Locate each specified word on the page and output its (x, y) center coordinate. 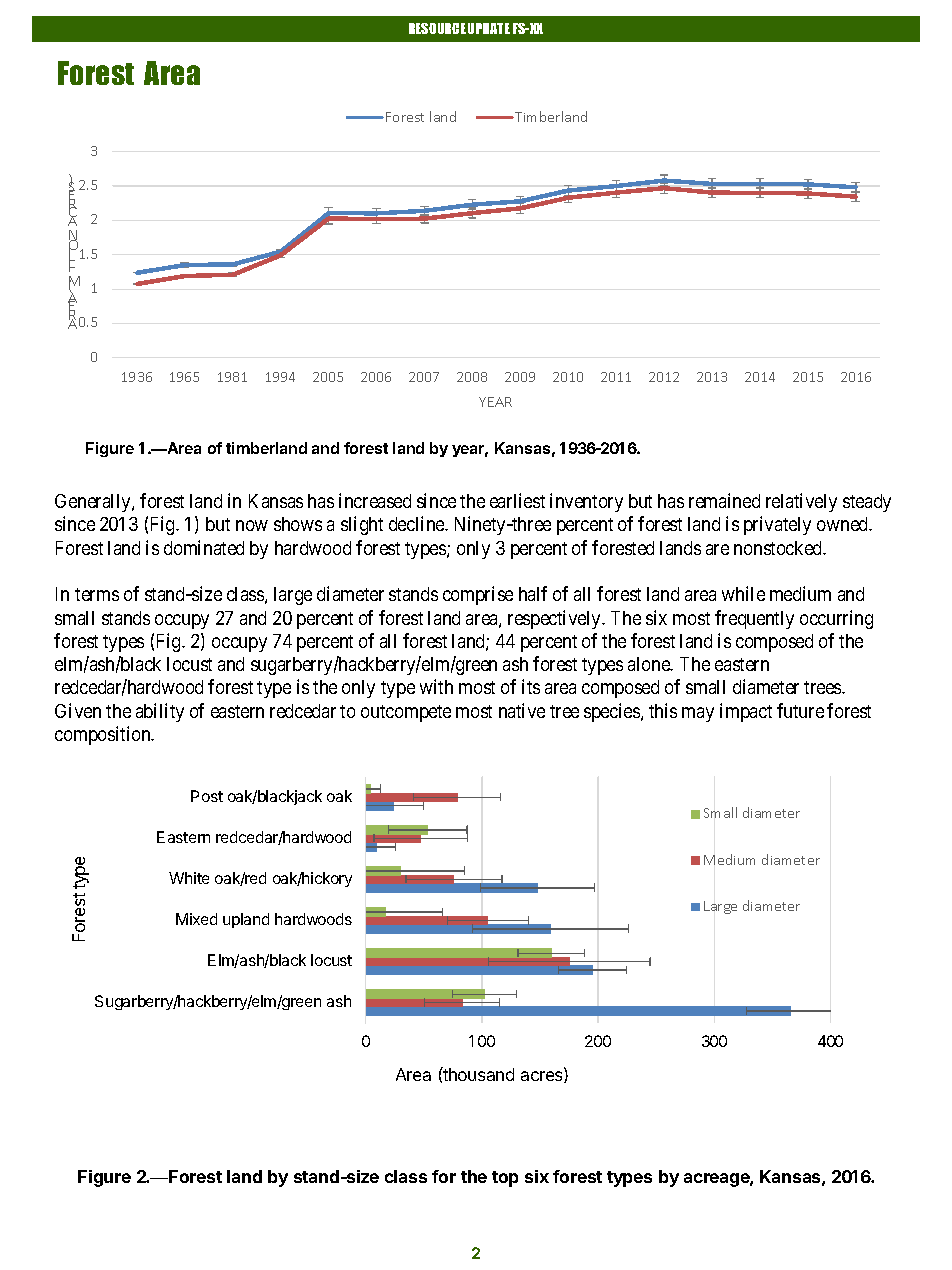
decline (418, 523)
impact (746, 712)
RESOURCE (437, 28)
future (800, 710)
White (189, 878)
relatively (801, 502)
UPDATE (489, 28)
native (522, 710)
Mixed (196, 919)
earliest (517, 500)
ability (160, 712)
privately (777, 525)
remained (724, 500)
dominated (204, 547)
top (505, 1179)
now (251, 526)
